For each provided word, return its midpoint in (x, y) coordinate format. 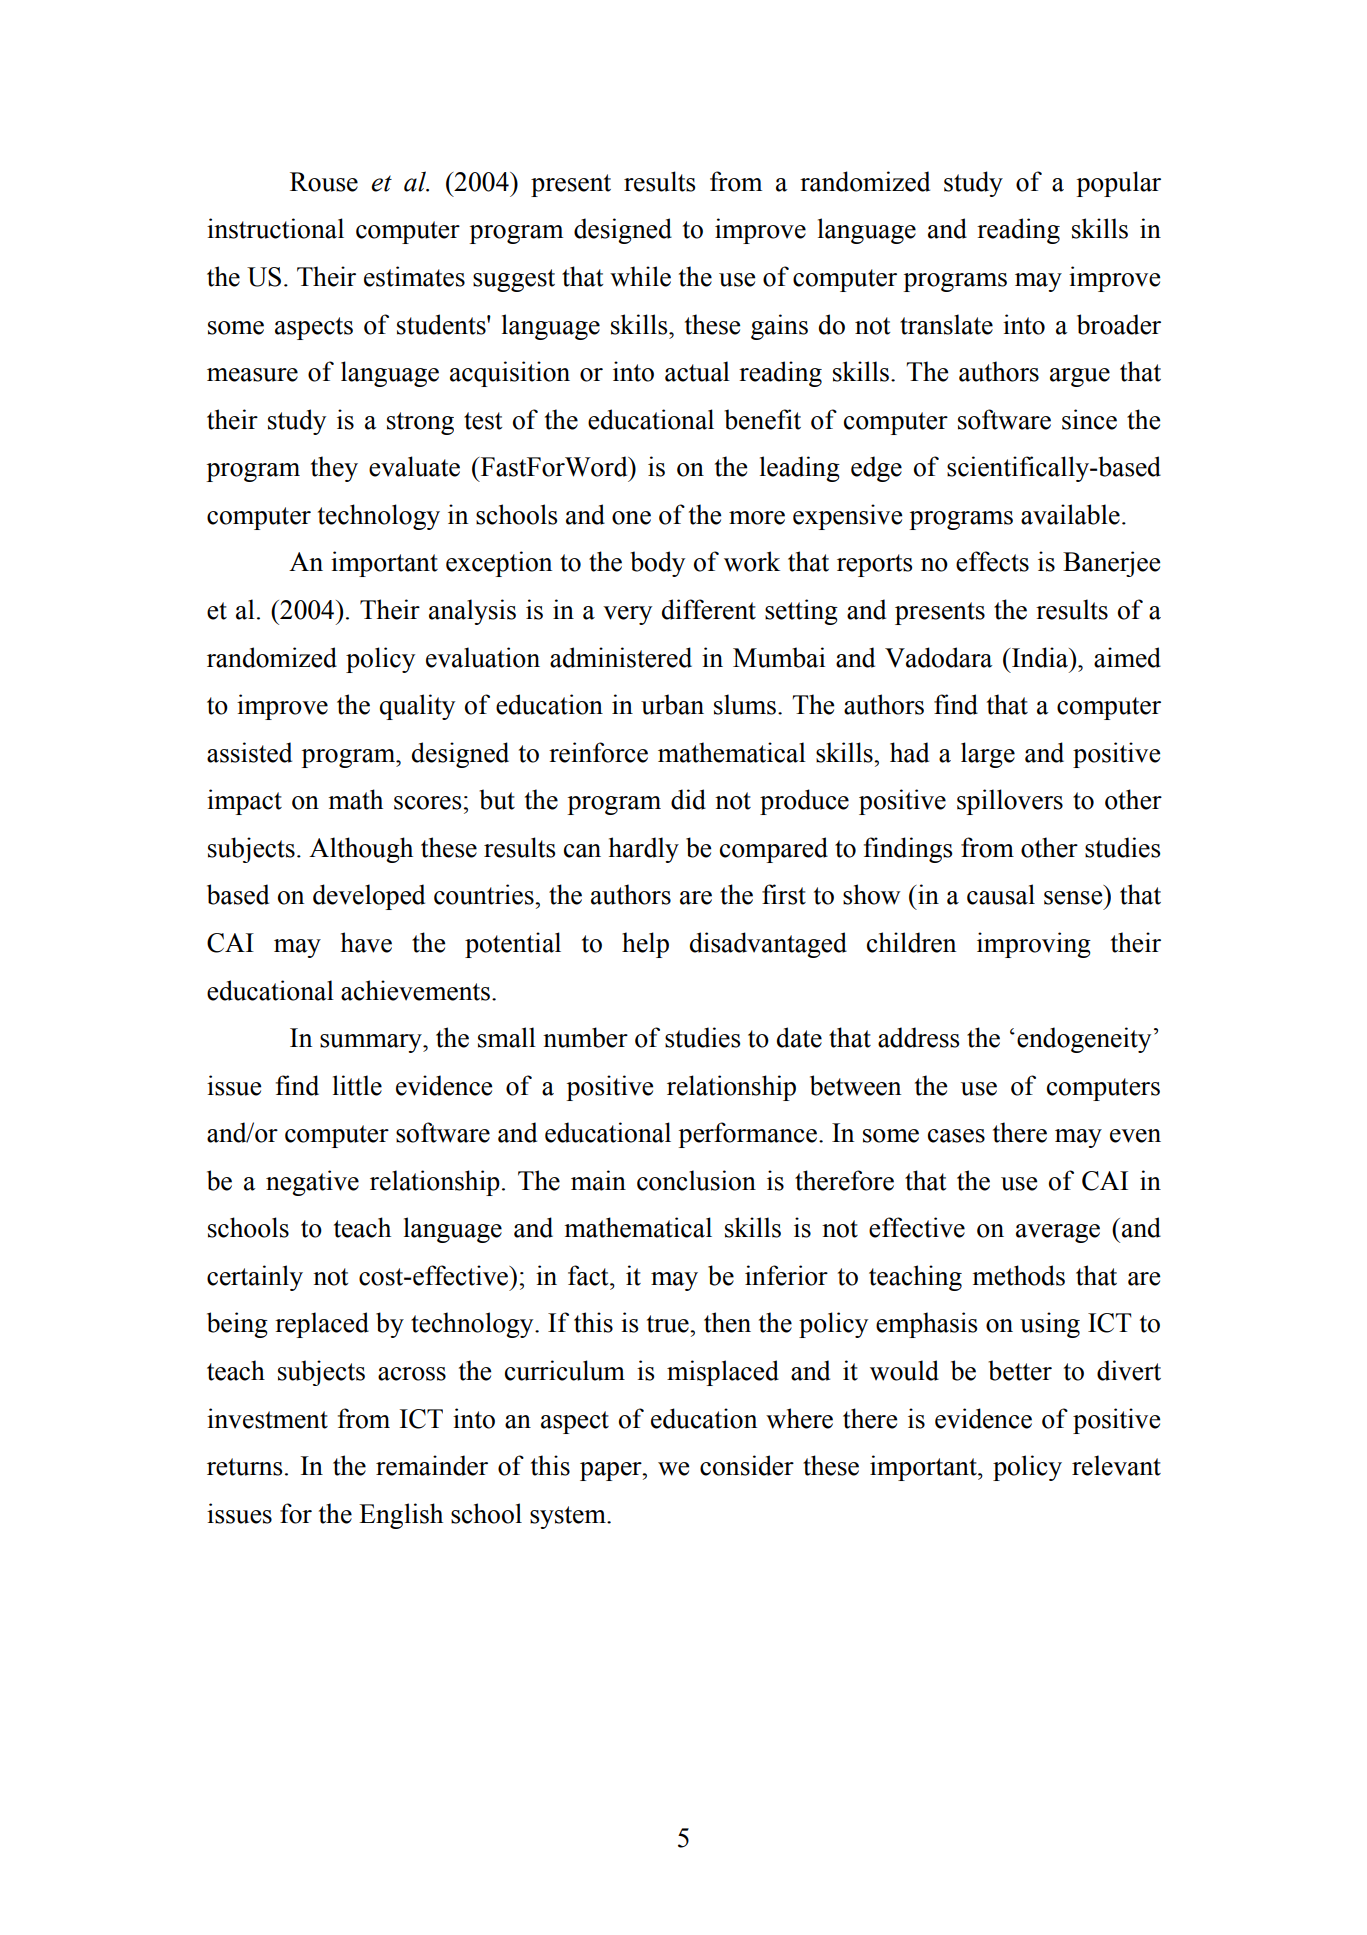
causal (1001, 894)
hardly (644, 850)
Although (361, 850)
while (640, 276)
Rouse (324, 182)
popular (1118, 184)
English (401, 1516)
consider (747, 1465)
